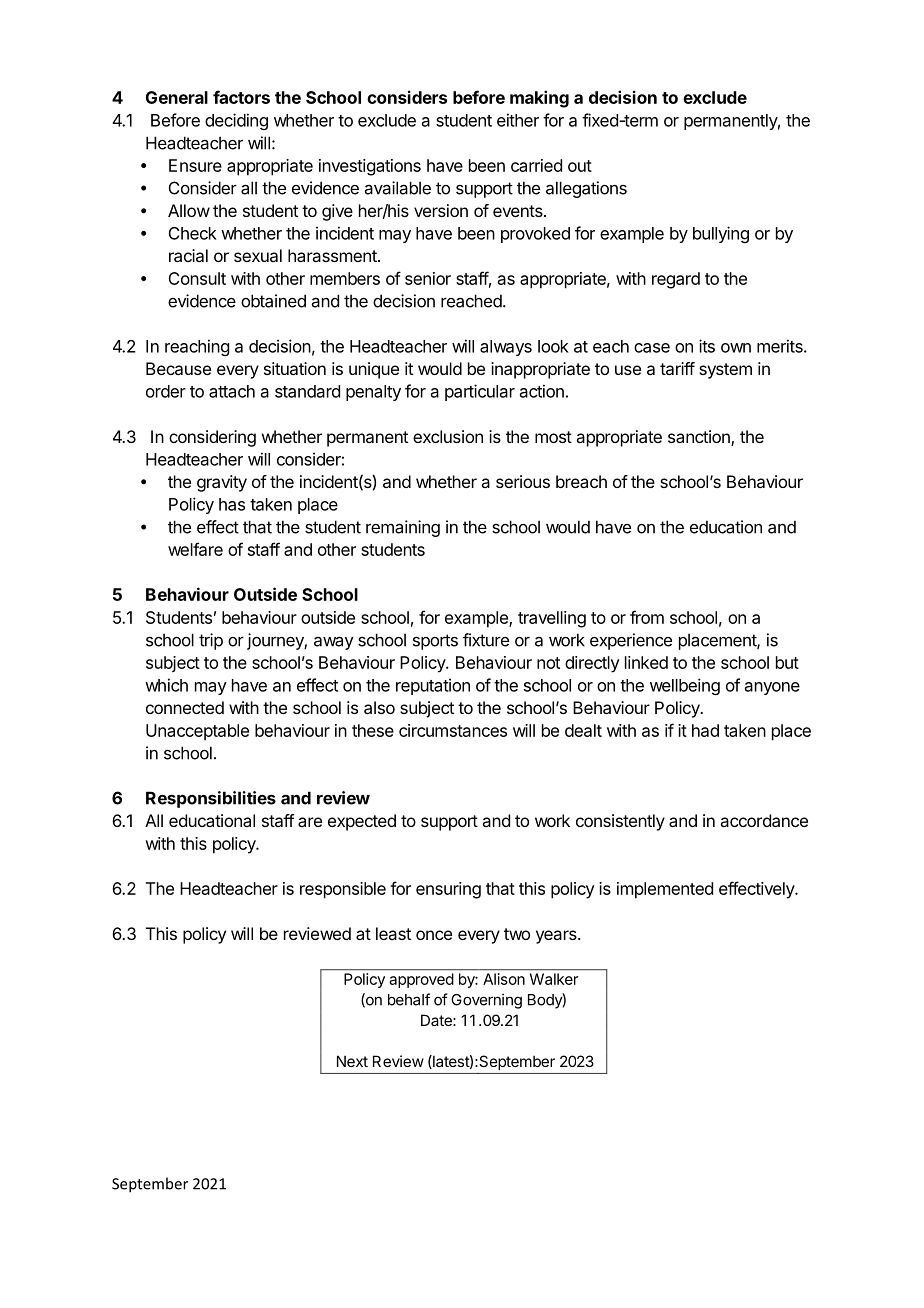 Image resolution: width=924 pixels, height=1308 pixels. Describe the element at coordinates (518, 120) in the screenshot. I see `either` at that location.
